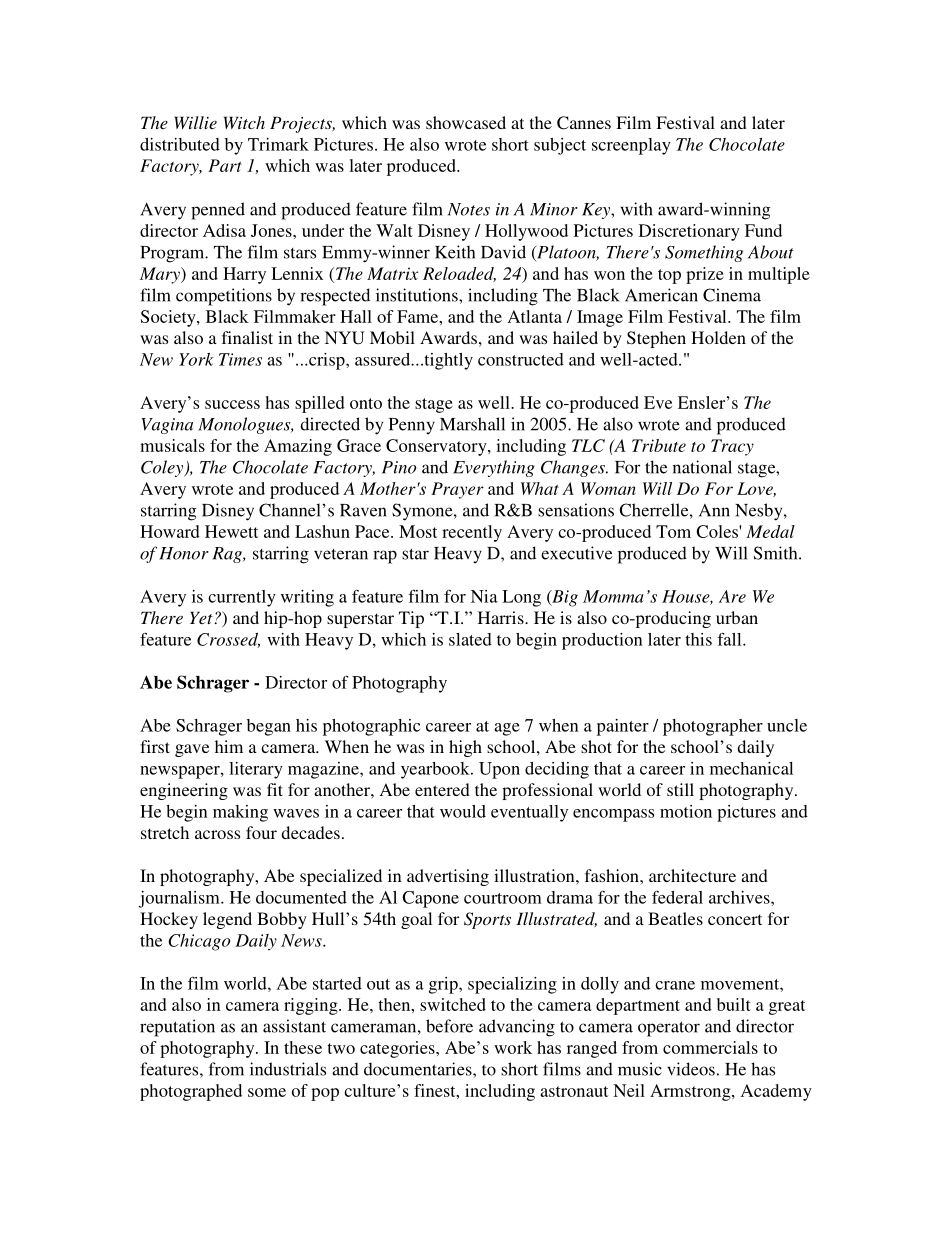 The image size is (952, 1233). What do you see at coordinates (232, 404) in the screenshot?
I see `success` at bounding box center [232, 404].
